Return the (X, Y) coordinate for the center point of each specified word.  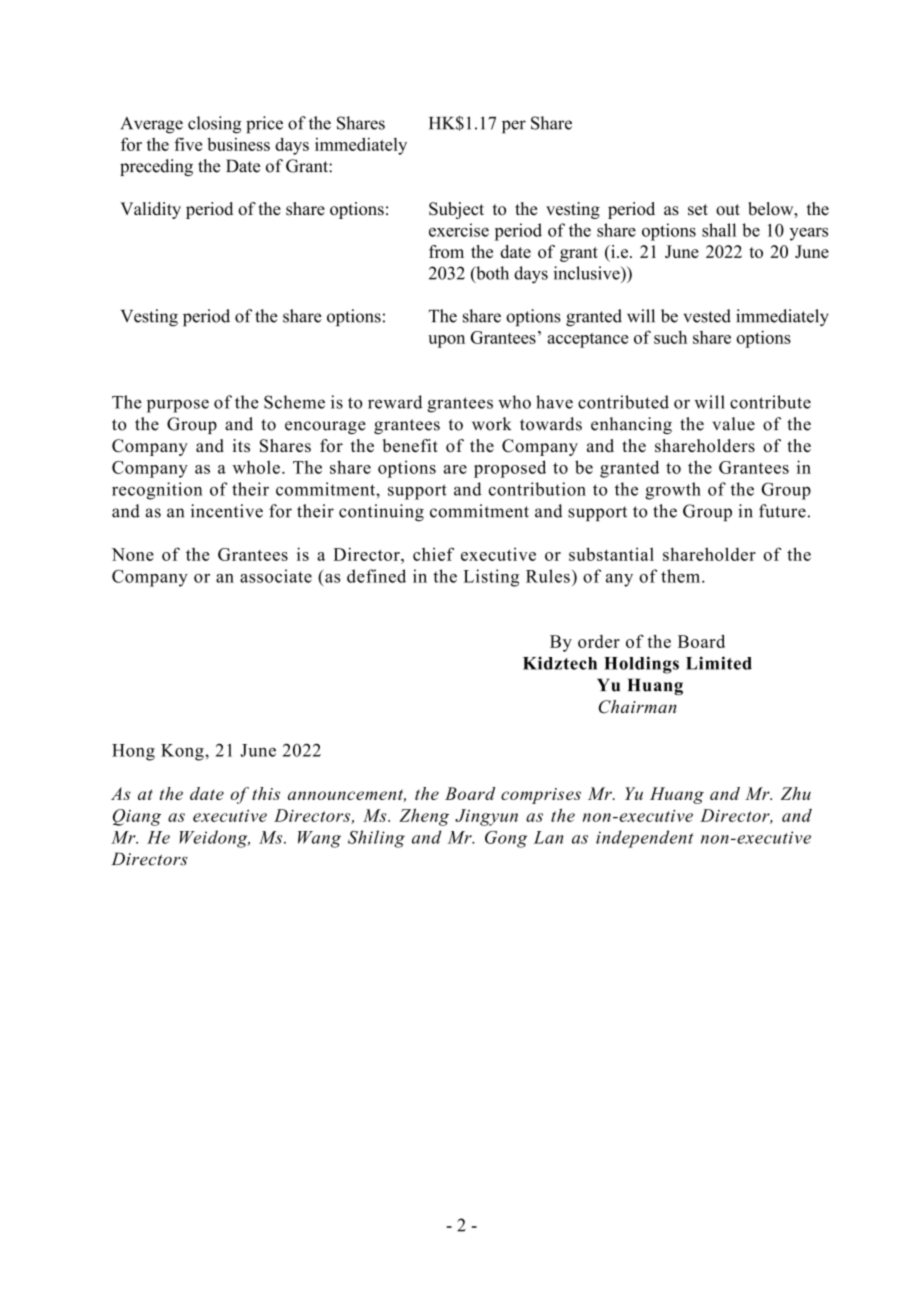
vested (707, 316)
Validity (150, 210)
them (682, 576)
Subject (456, 210)
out (728, 210)
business (238, 144)
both (491, 274)
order (599, 641)
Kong (183, 752)
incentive (227, 511)
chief (433, 554)
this (266, 793)
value (734, 424)
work (491, 424)
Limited (719, 663)
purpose (178, 406)
